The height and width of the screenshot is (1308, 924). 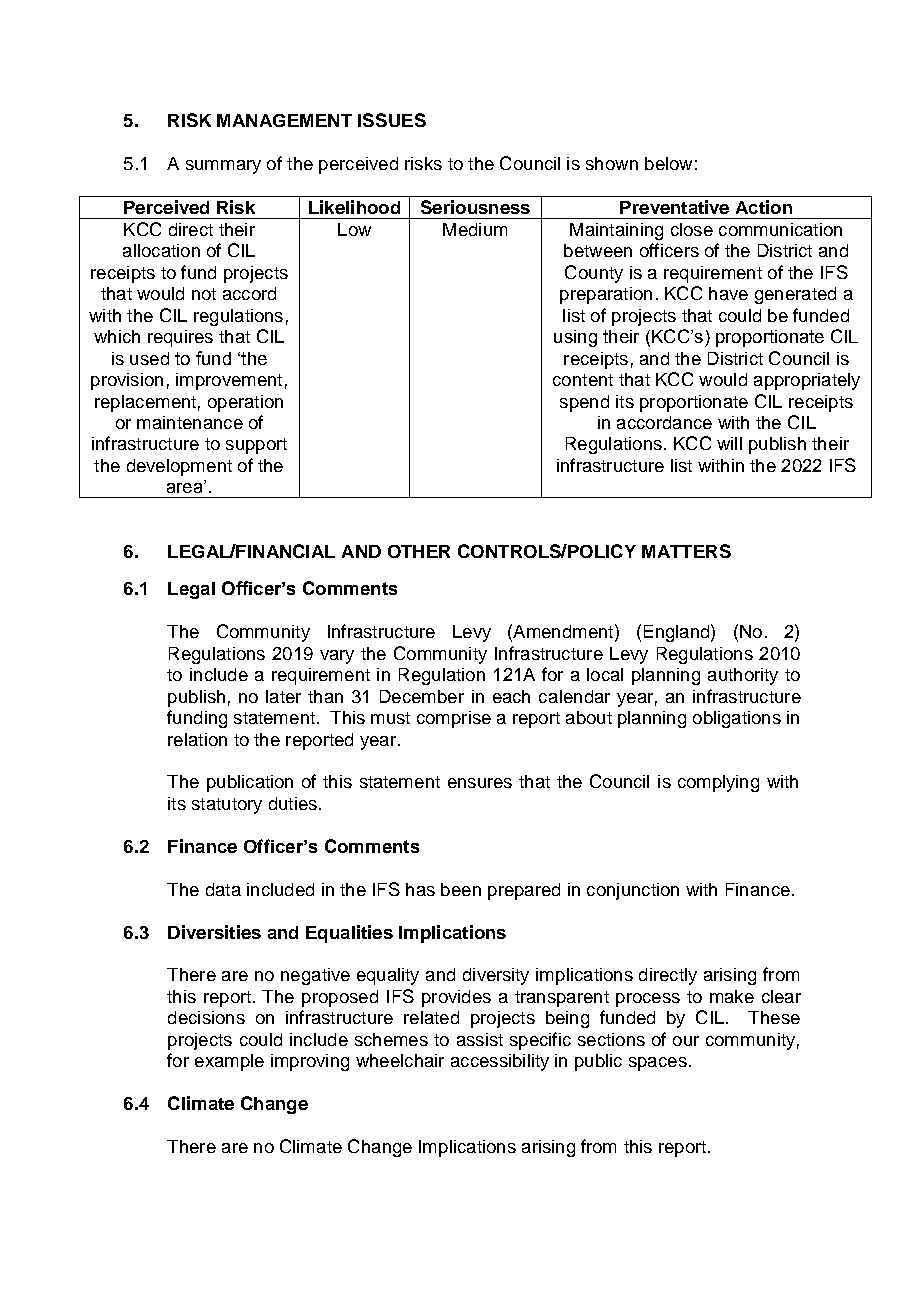 What do you see at coordinates (223, 167) in the screenshot?
I see `summary` at bounding box center [223, 167].
